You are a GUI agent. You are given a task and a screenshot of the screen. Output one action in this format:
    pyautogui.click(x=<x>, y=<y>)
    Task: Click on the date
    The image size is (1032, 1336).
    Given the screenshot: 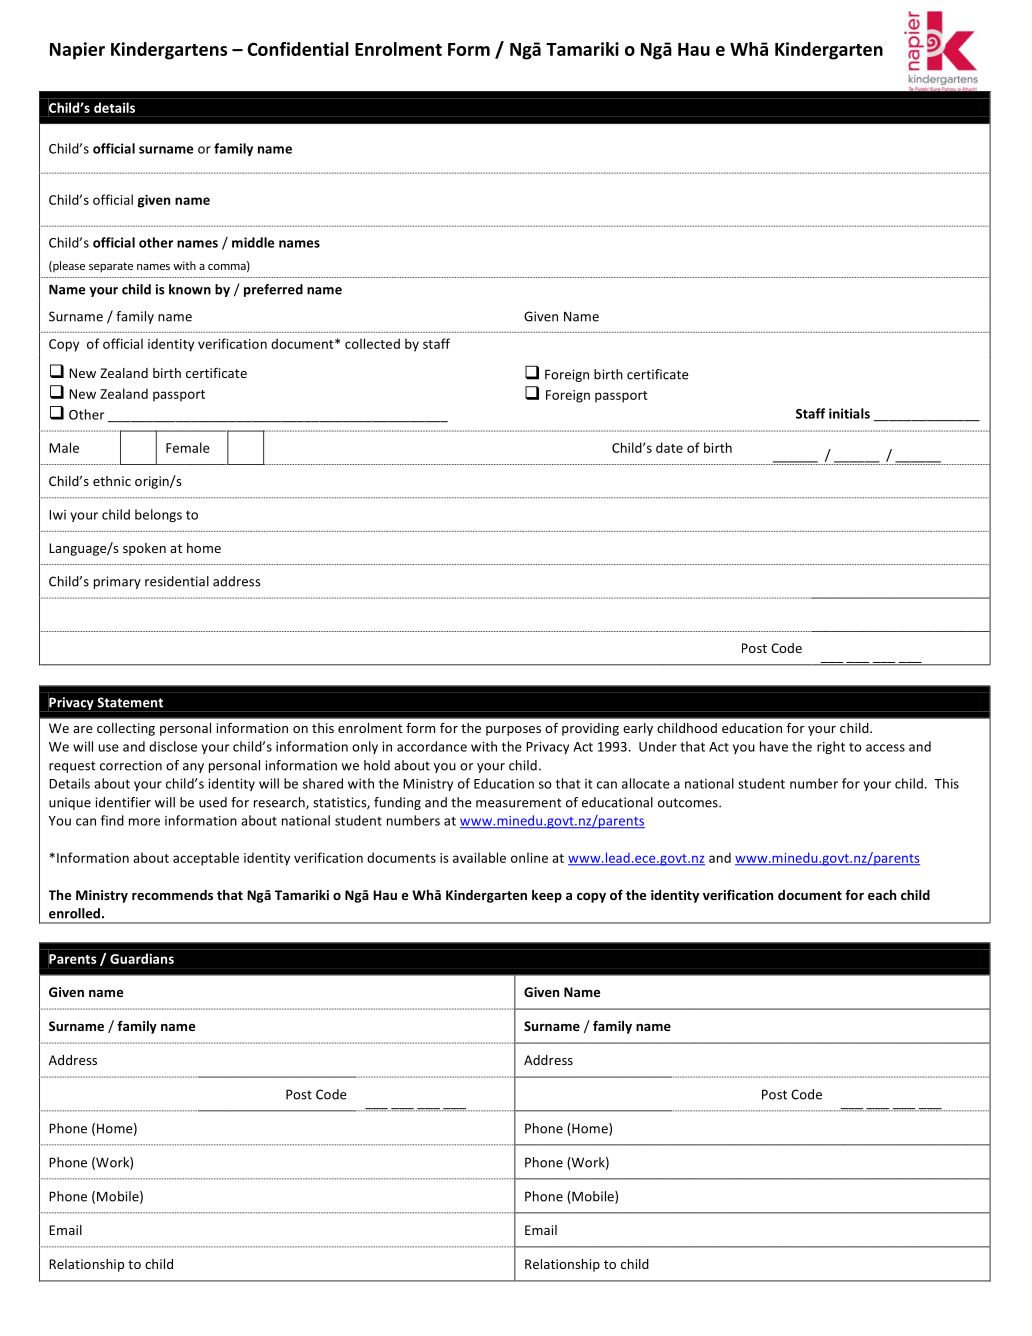 What is the action you would take?
    pyautogui.click(x=669, y=447)
